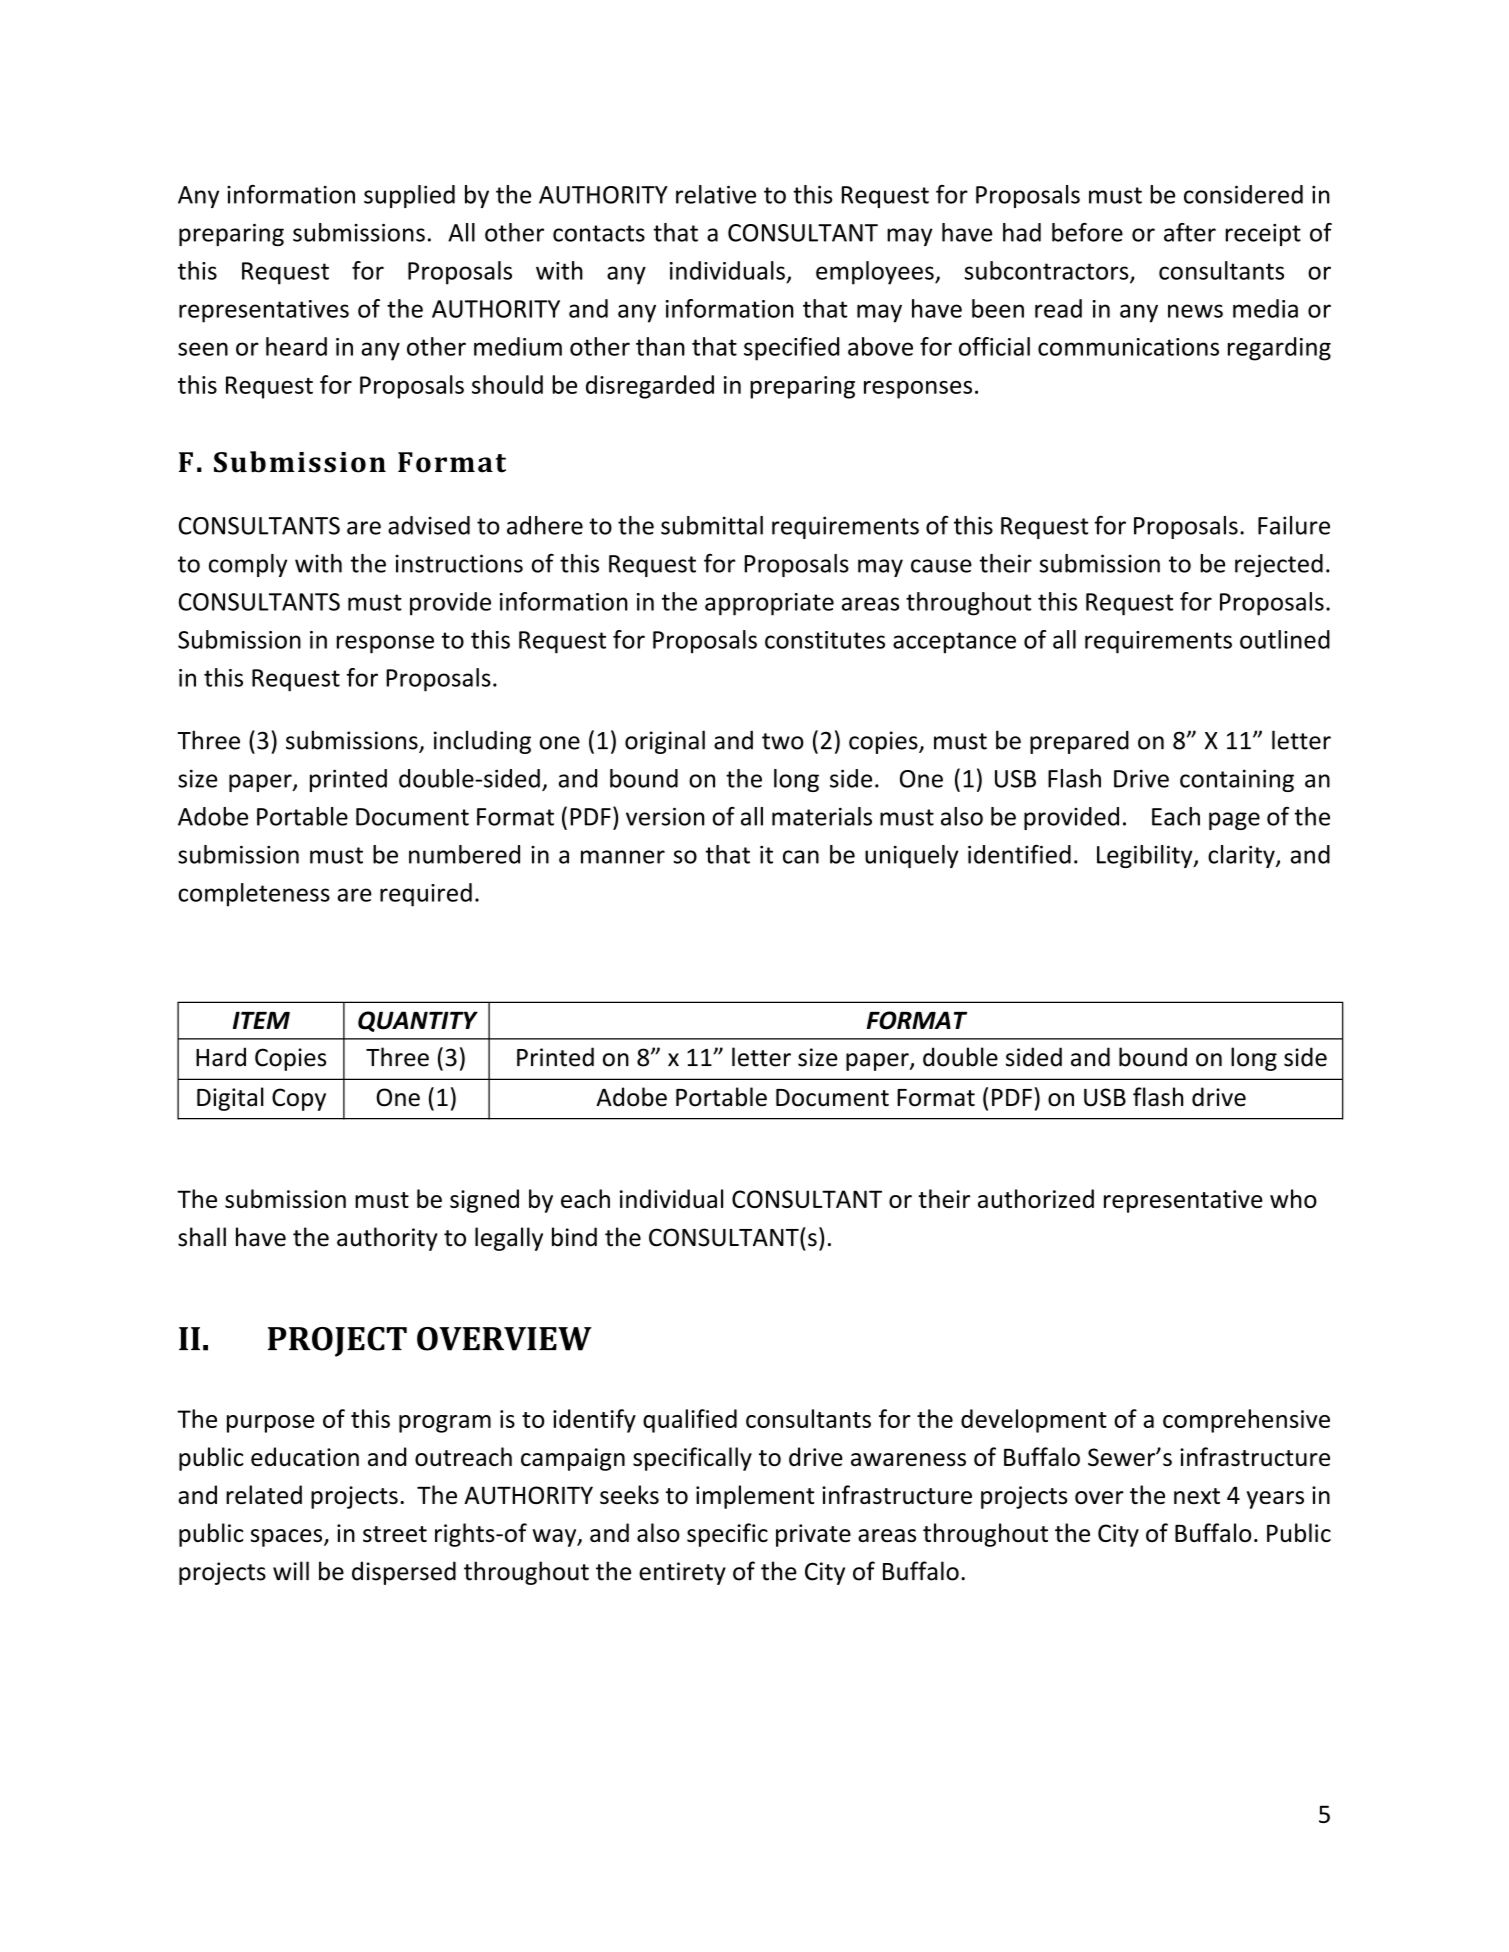  What do you see at coordinates (248, 565) in the screenshot?
I see `comply` at bounding box center [248, 565].
